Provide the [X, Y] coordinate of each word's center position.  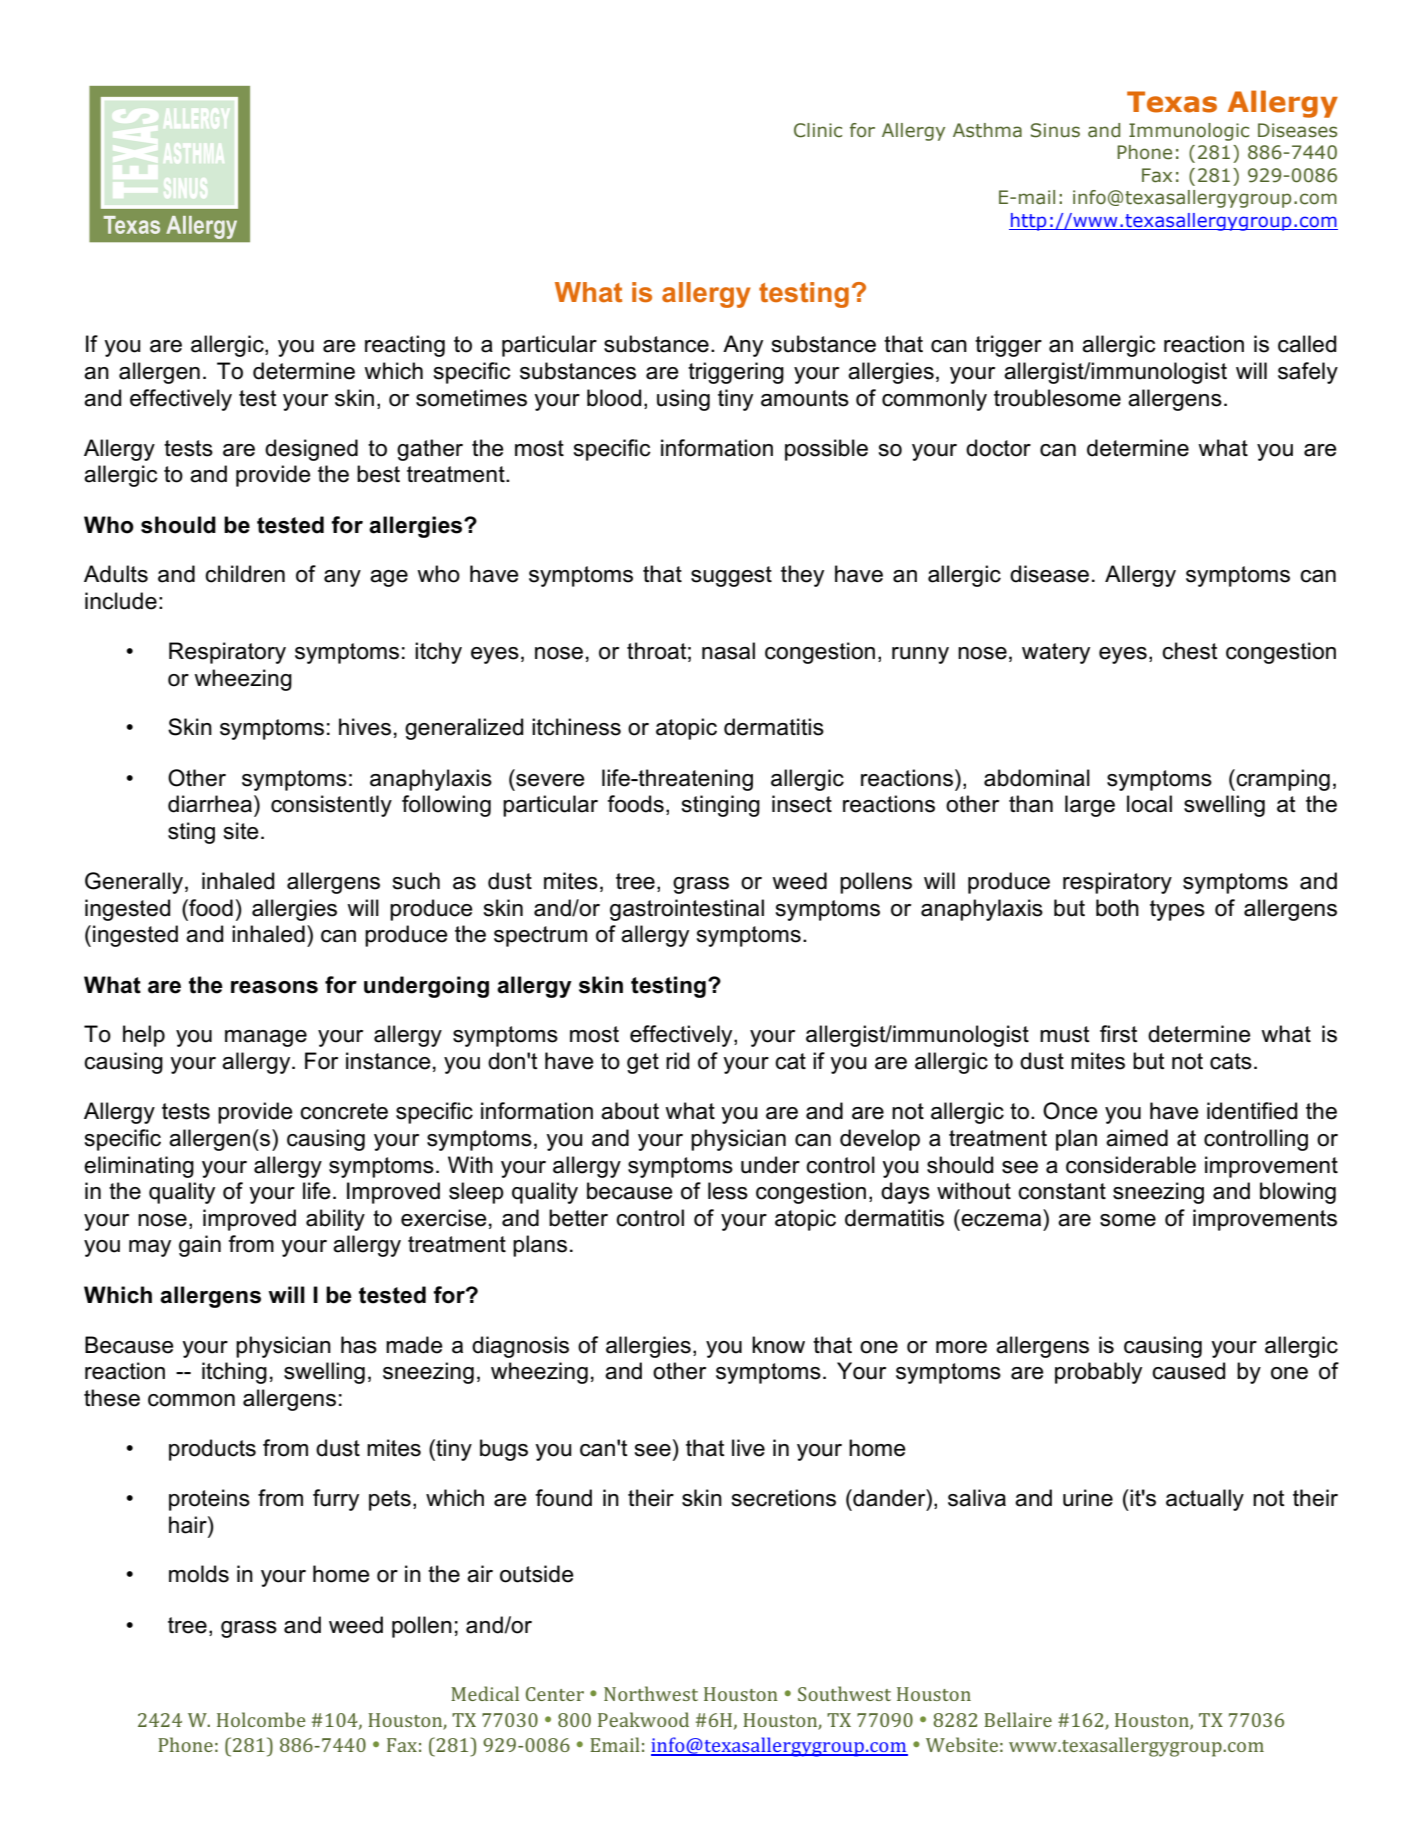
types [1177, 910]
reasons [274, 987]
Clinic [818, 130]
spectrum [540, 936]
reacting [405, 346]
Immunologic [1189, 132]
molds [199, 1574]
